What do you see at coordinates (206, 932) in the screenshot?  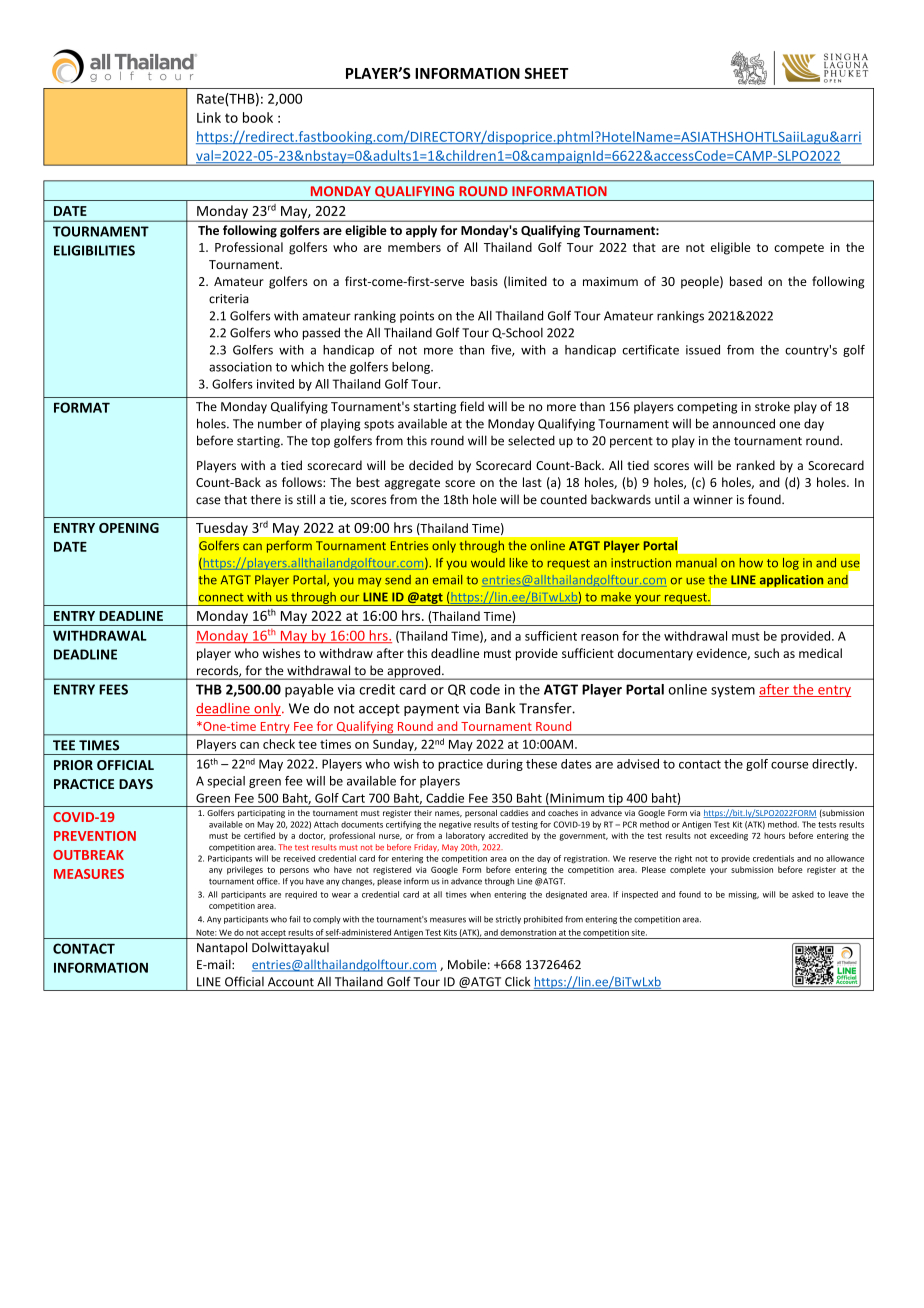 I see `Note` at bounding box center [206, 932].
